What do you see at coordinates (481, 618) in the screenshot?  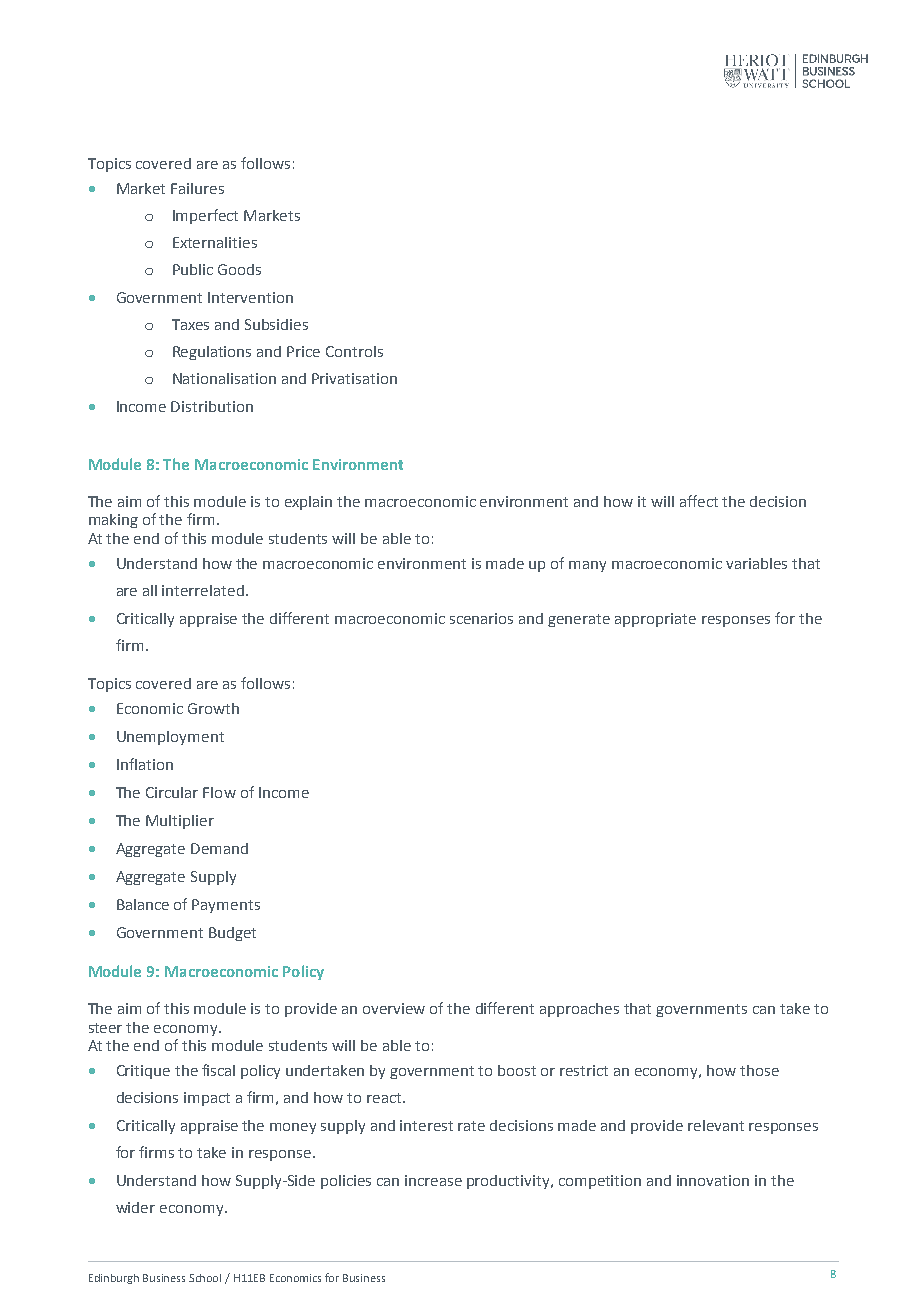 I see `scenarios` at bounding box center [481, 618].
